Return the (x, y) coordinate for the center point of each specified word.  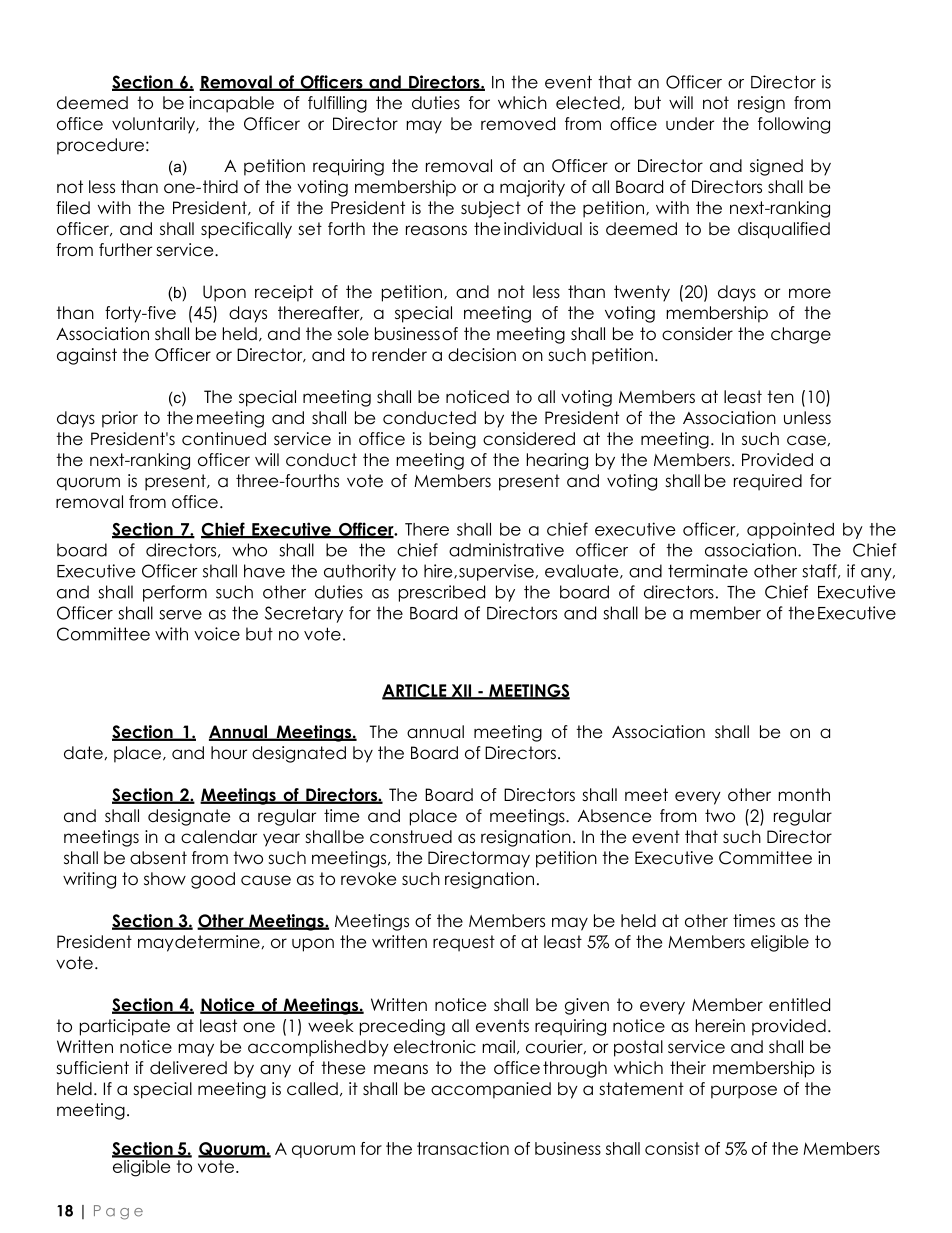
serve (180, 615)
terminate (708, 571)
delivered (188, 1068)
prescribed (442, 593)
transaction (463, 1148)
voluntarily (154, 125)
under (690, 124)
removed (518, 124)
